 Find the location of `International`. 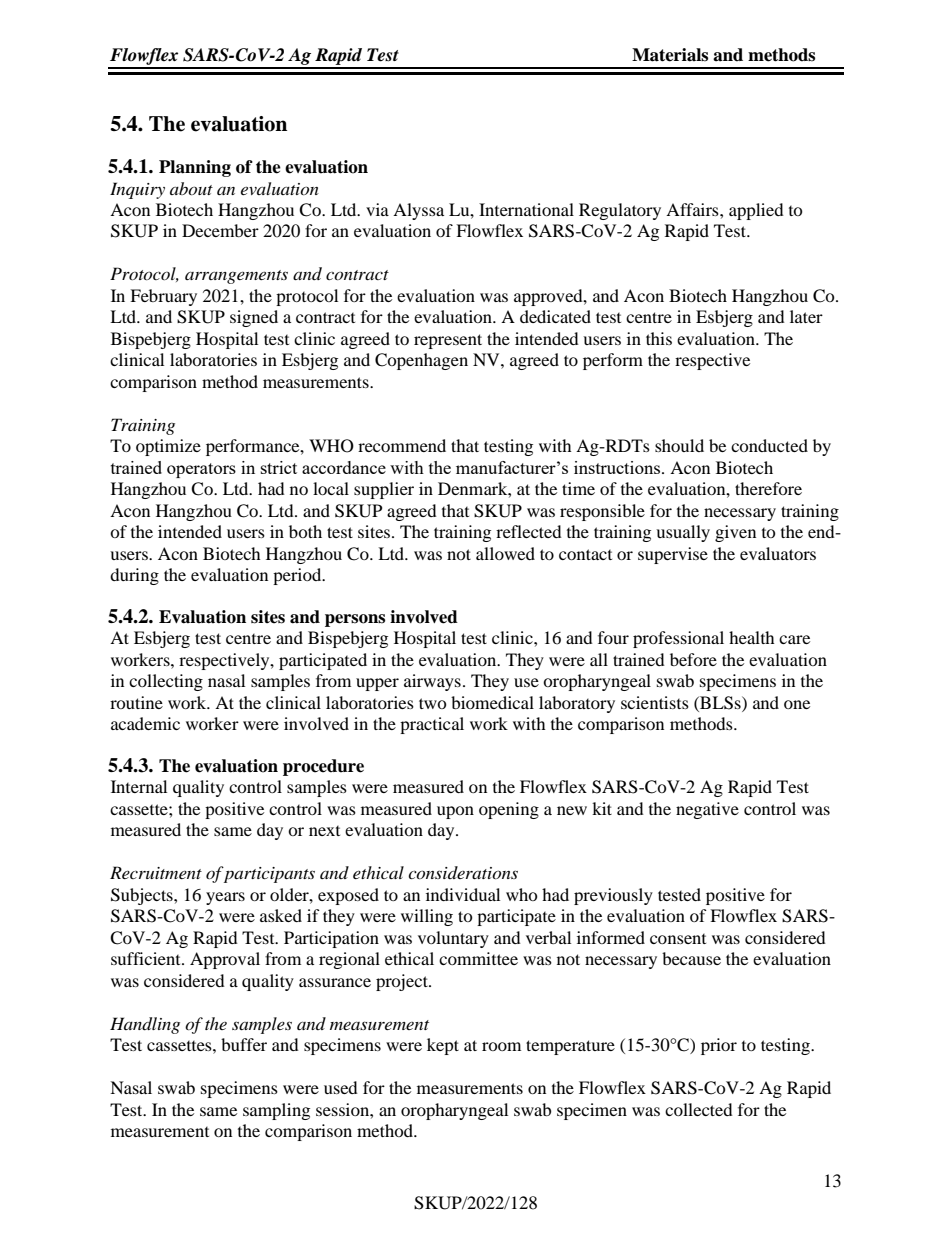

International is located at coordinates (526, 209).
